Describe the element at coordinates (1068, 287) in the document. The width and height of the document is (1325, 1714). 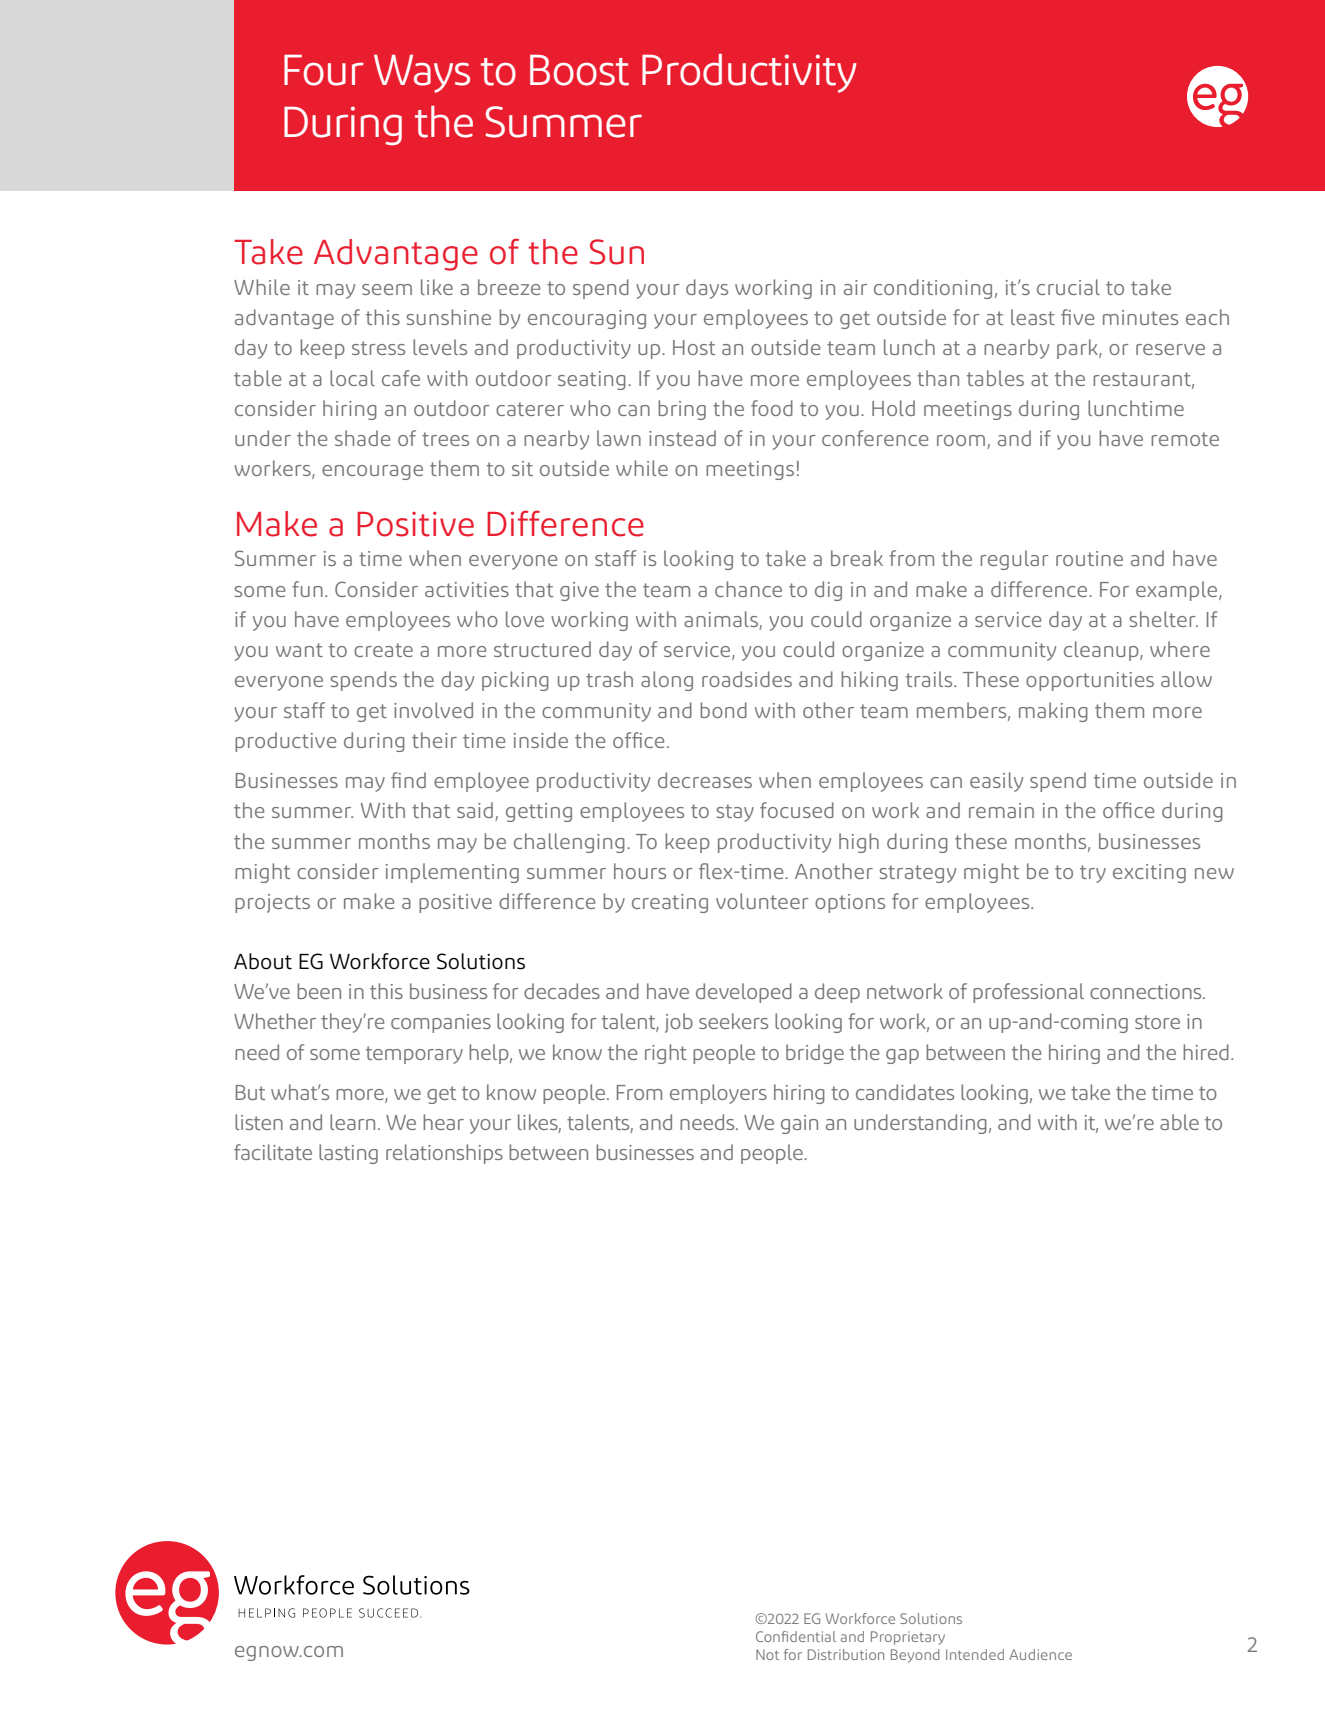
I see `crucial` at that location.
